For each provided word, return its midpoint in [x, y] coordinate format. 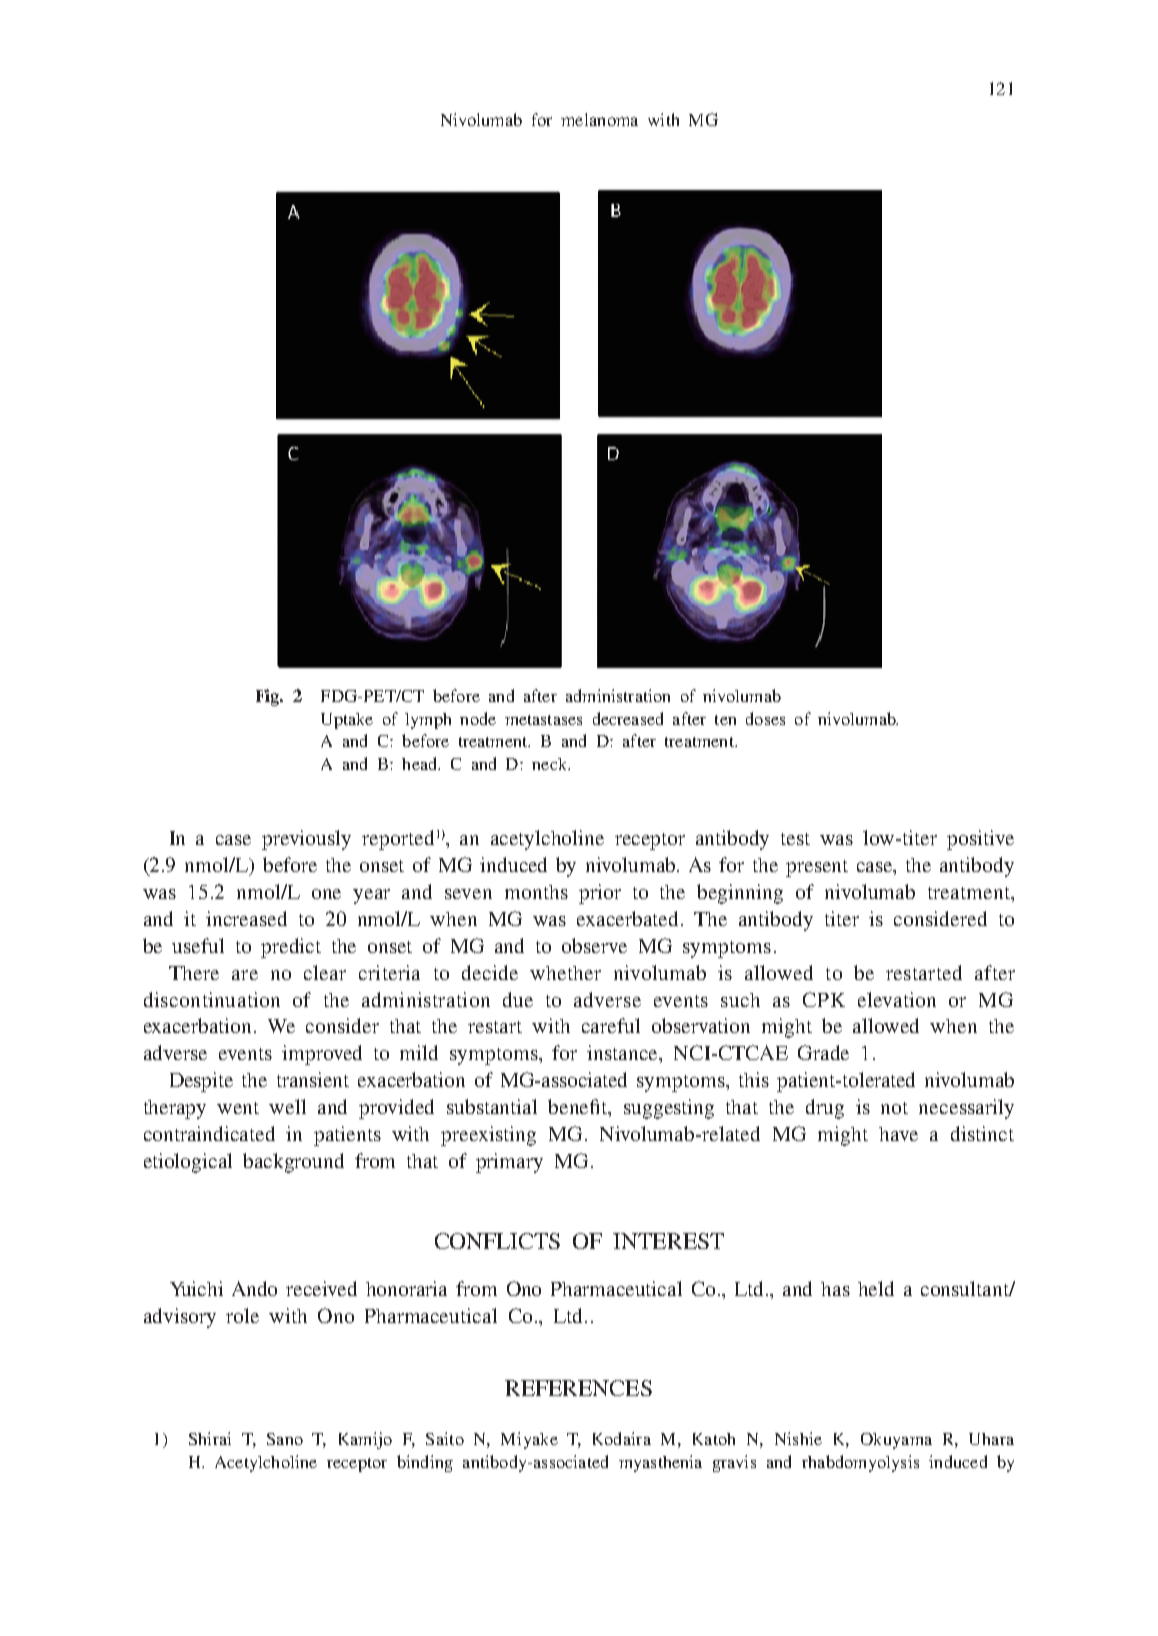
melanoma [599, 119]
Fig [269, 697]
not [894, 1108]
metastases [543, 720]
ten [725, 720]
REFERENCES [578, 1388]
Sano [285, 1439]
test [795, 839]
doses [765, 718]
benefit [579, 1108]
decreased [628, 718]
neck [550, 764]
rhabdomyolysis [860, 1463]
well [287, 1106]
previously [306, 840]
